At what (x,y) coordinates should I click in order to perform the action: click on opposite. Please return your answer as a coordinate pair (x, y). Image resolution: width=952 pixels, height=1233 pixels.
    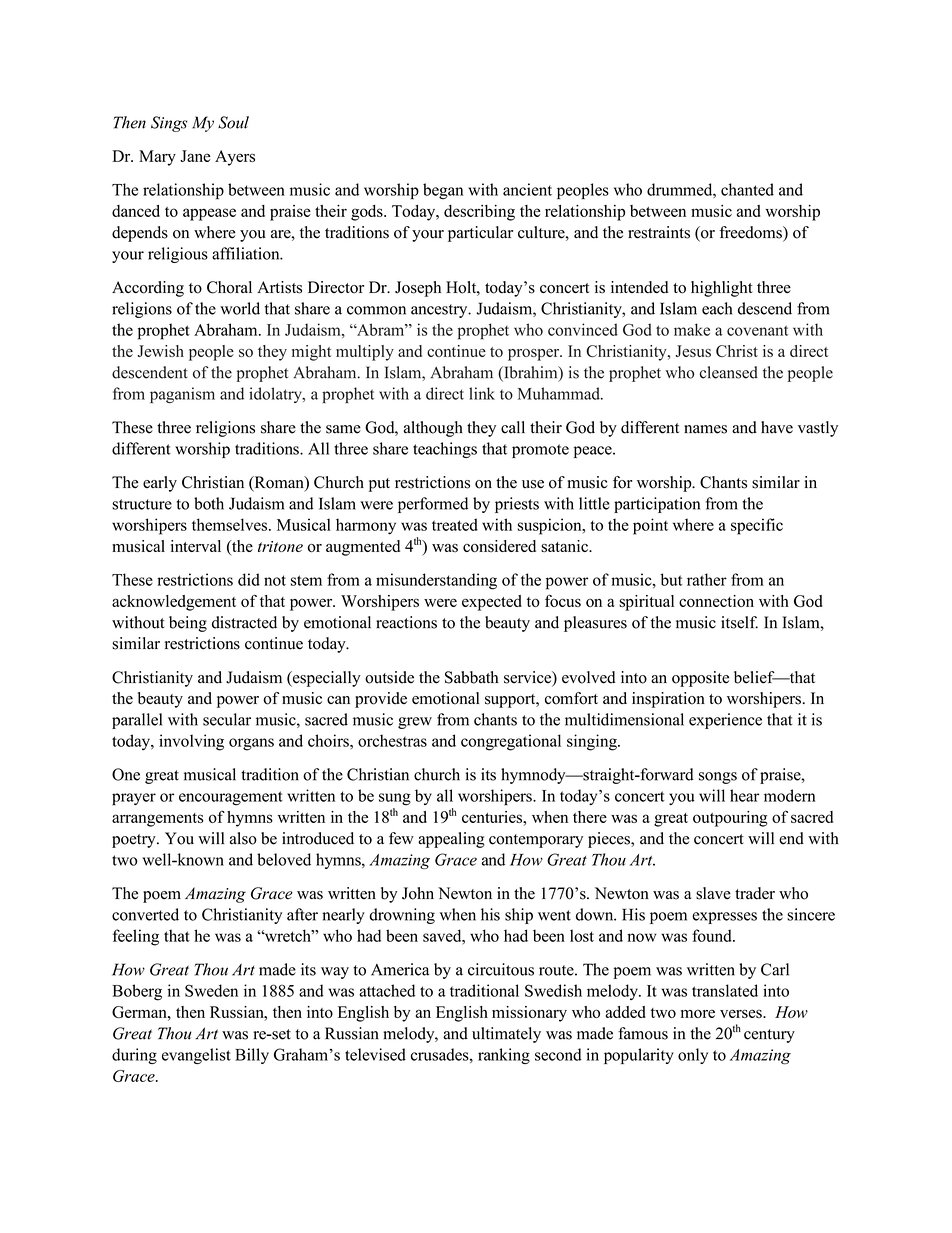
    Looking at the image, I should click on (700, 679).
